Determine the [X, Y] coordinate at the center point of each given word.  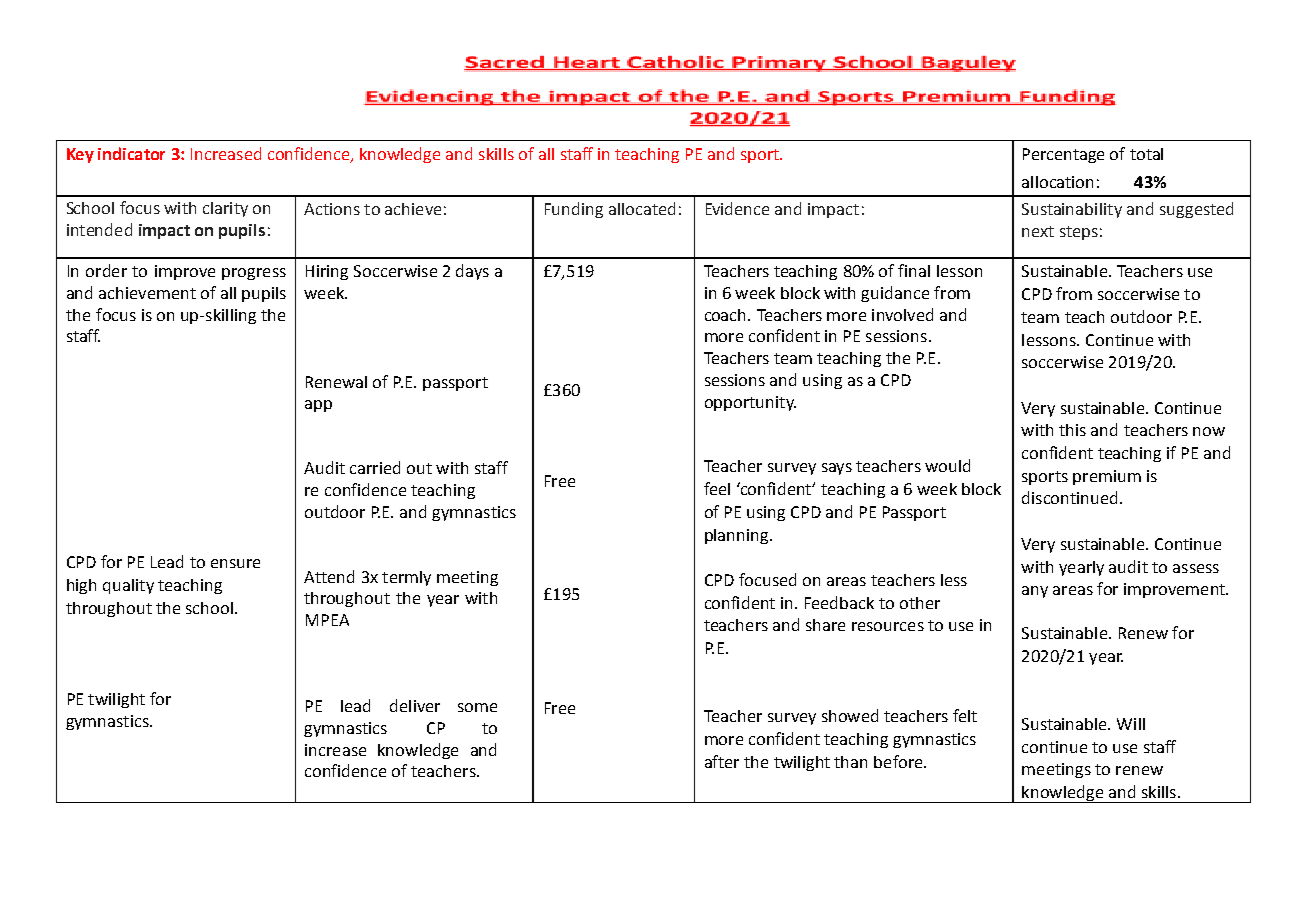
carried [375, 467]
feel [717, 488]
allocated [642, 208]
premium [1107, 477]
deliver [415, 705]
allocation [1057, 182]
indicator [131, 153]
